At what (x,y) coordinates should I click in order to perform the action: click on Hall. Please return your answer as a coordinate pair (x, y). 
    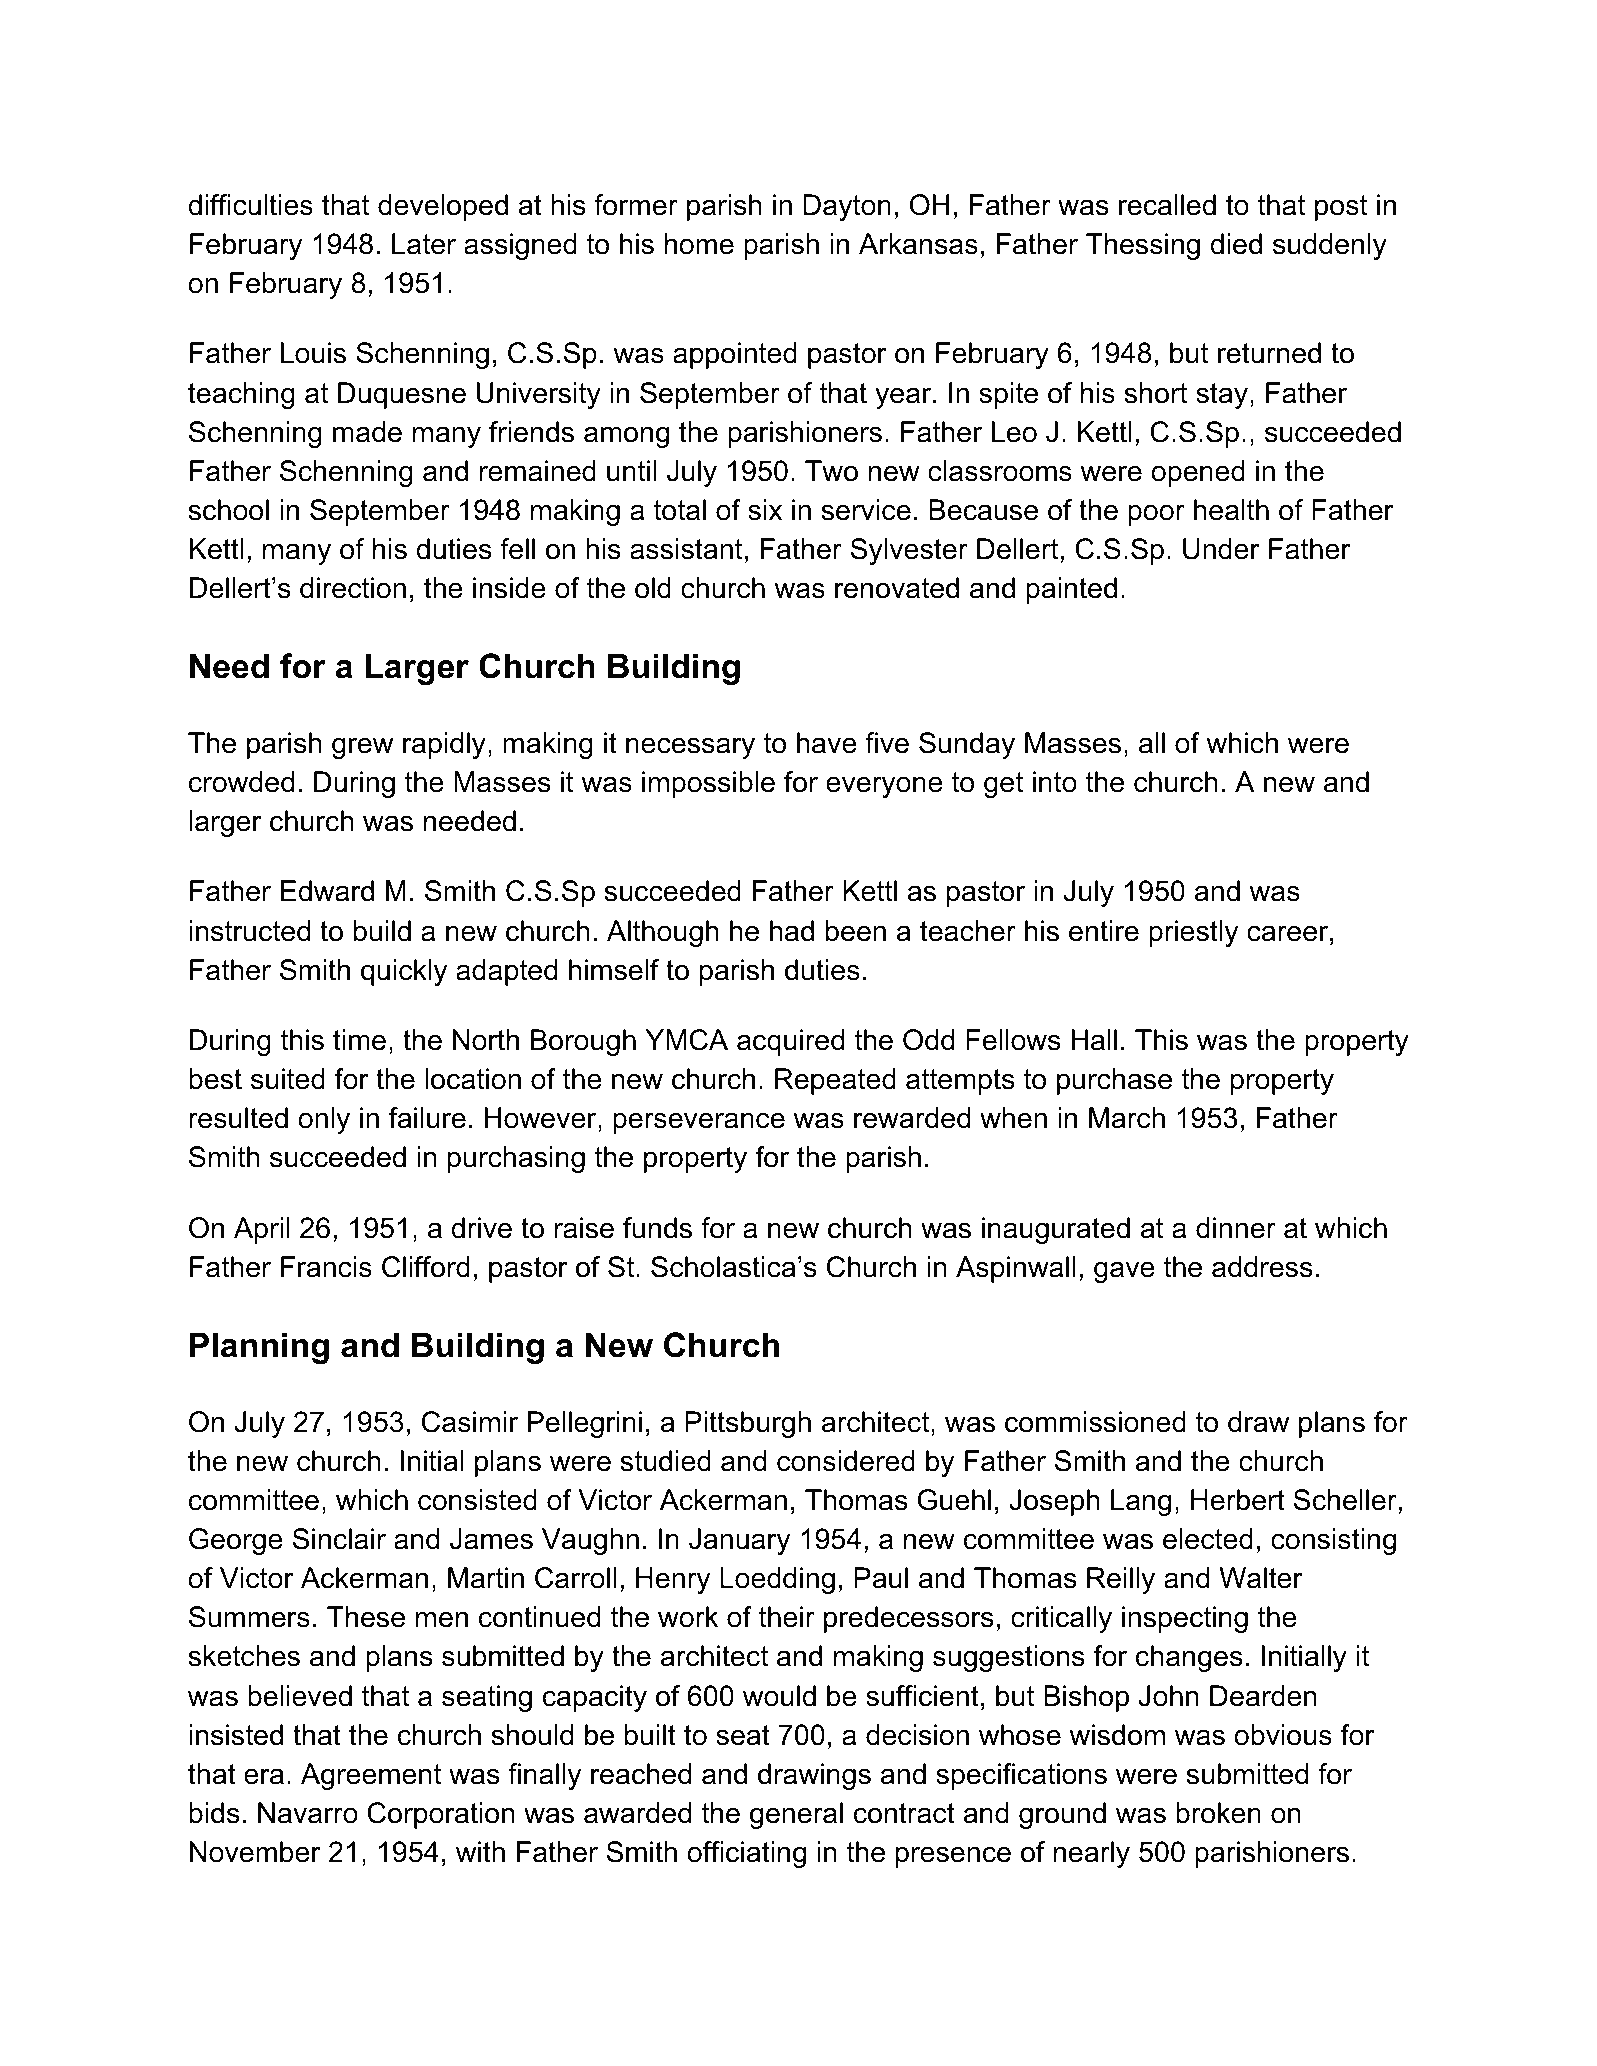
    Looking at the image, I should click on (1094, 1040).
